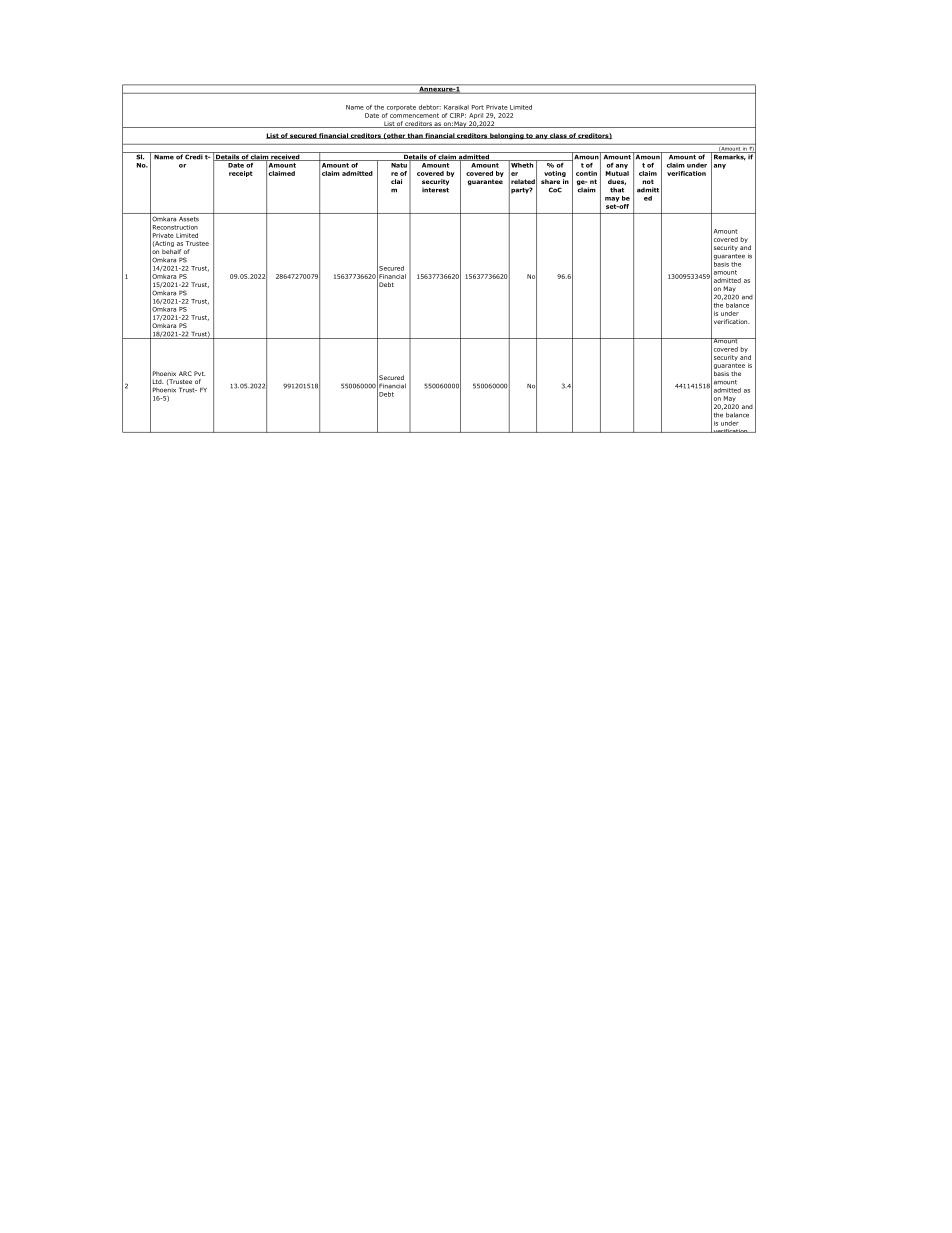  Describe the element at coordinates (414, 115) in the screenshot. I see `commencement` at that location.
